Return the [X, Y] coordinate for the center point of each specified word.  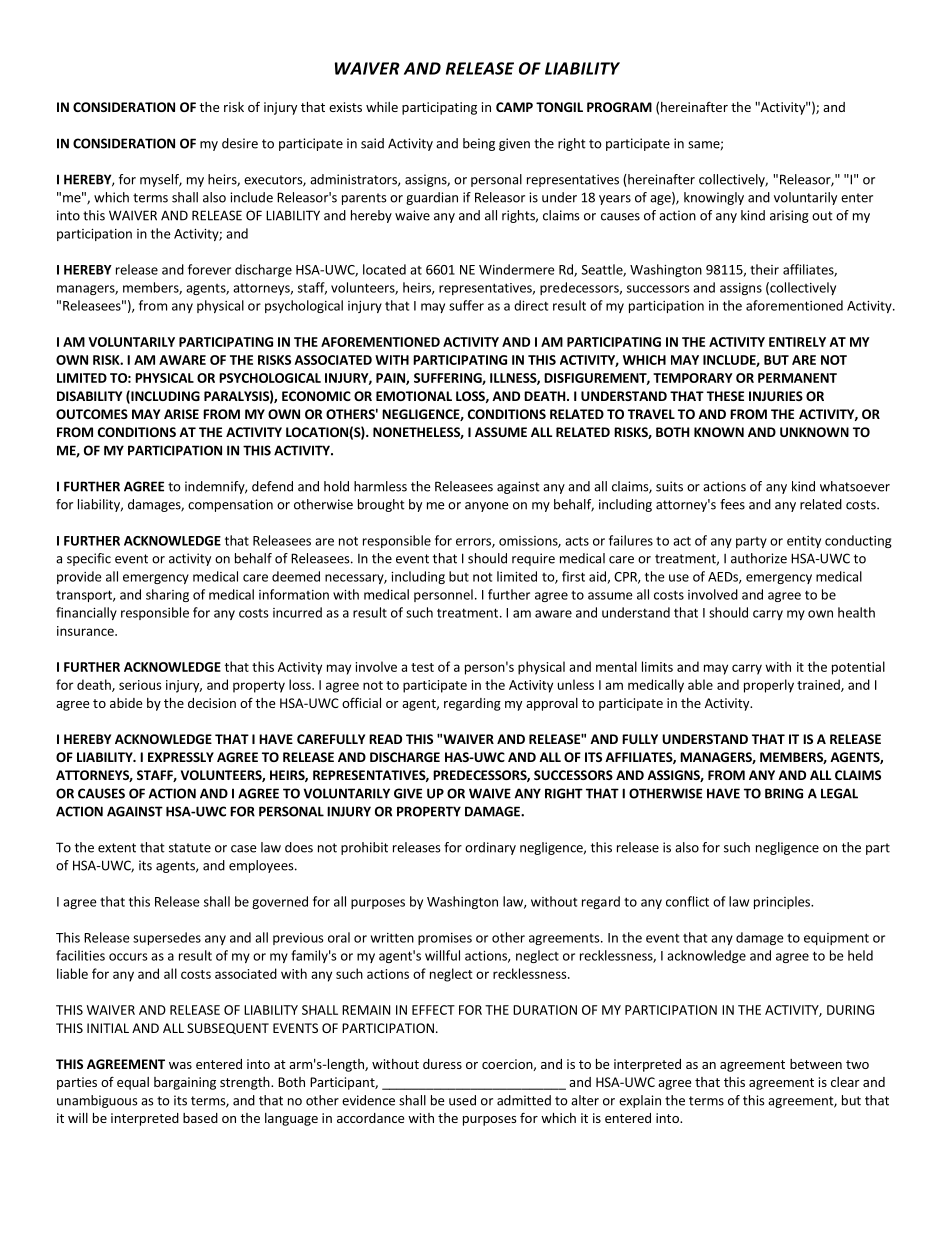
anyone [486, 507]
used [462, 1100]
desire [240, 143]
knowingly [714, 198]
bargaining [185, 1083]
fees [732, 504]
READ [385, 739]
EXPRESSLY [181, 757]
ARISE [181, 414]
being [479, 144]
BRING [784, 793]
